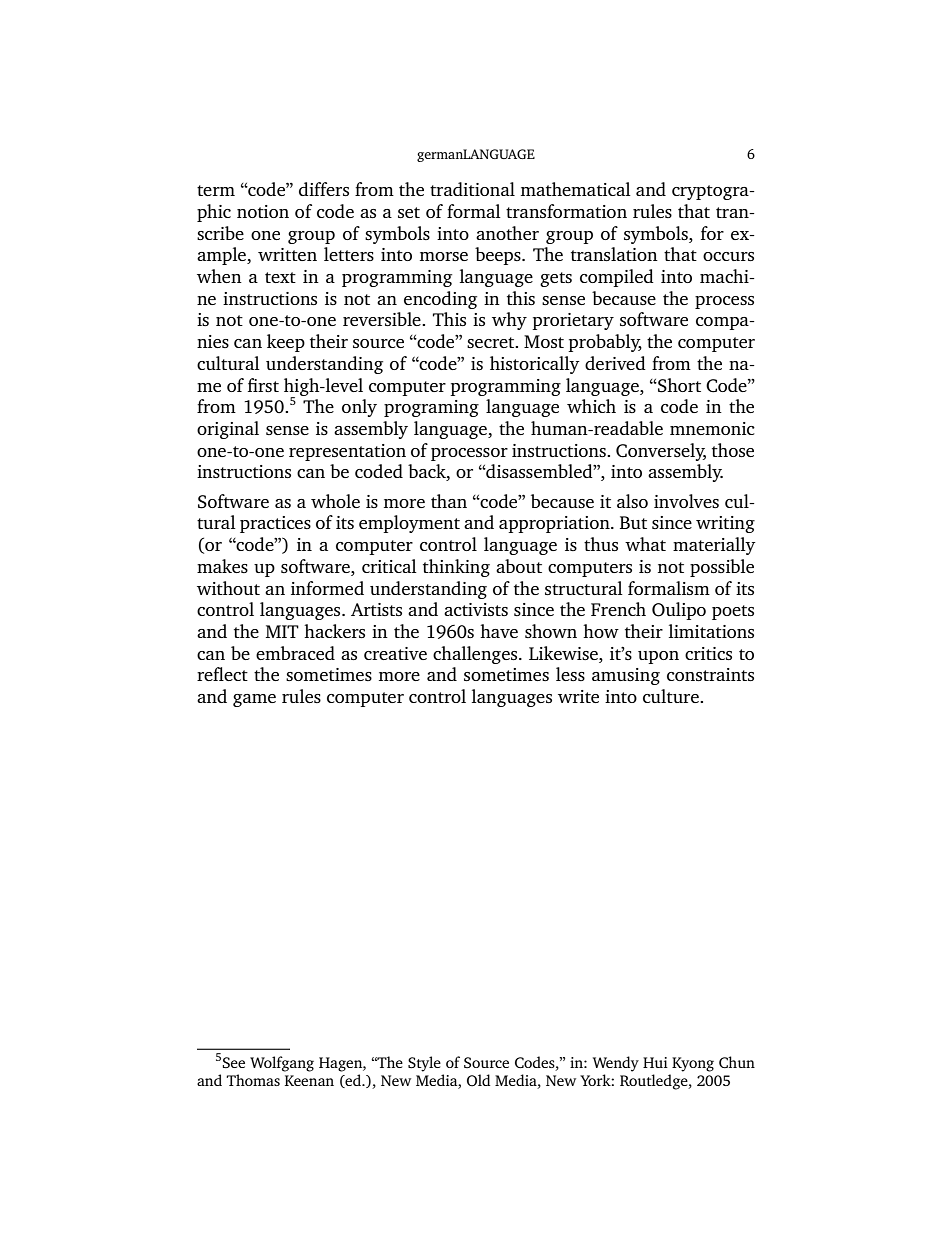 This image has width=952, height=1233. What do you see at coordinates (728, 256) in the image?
I see `occurs` at bounding box center [728, 256].
